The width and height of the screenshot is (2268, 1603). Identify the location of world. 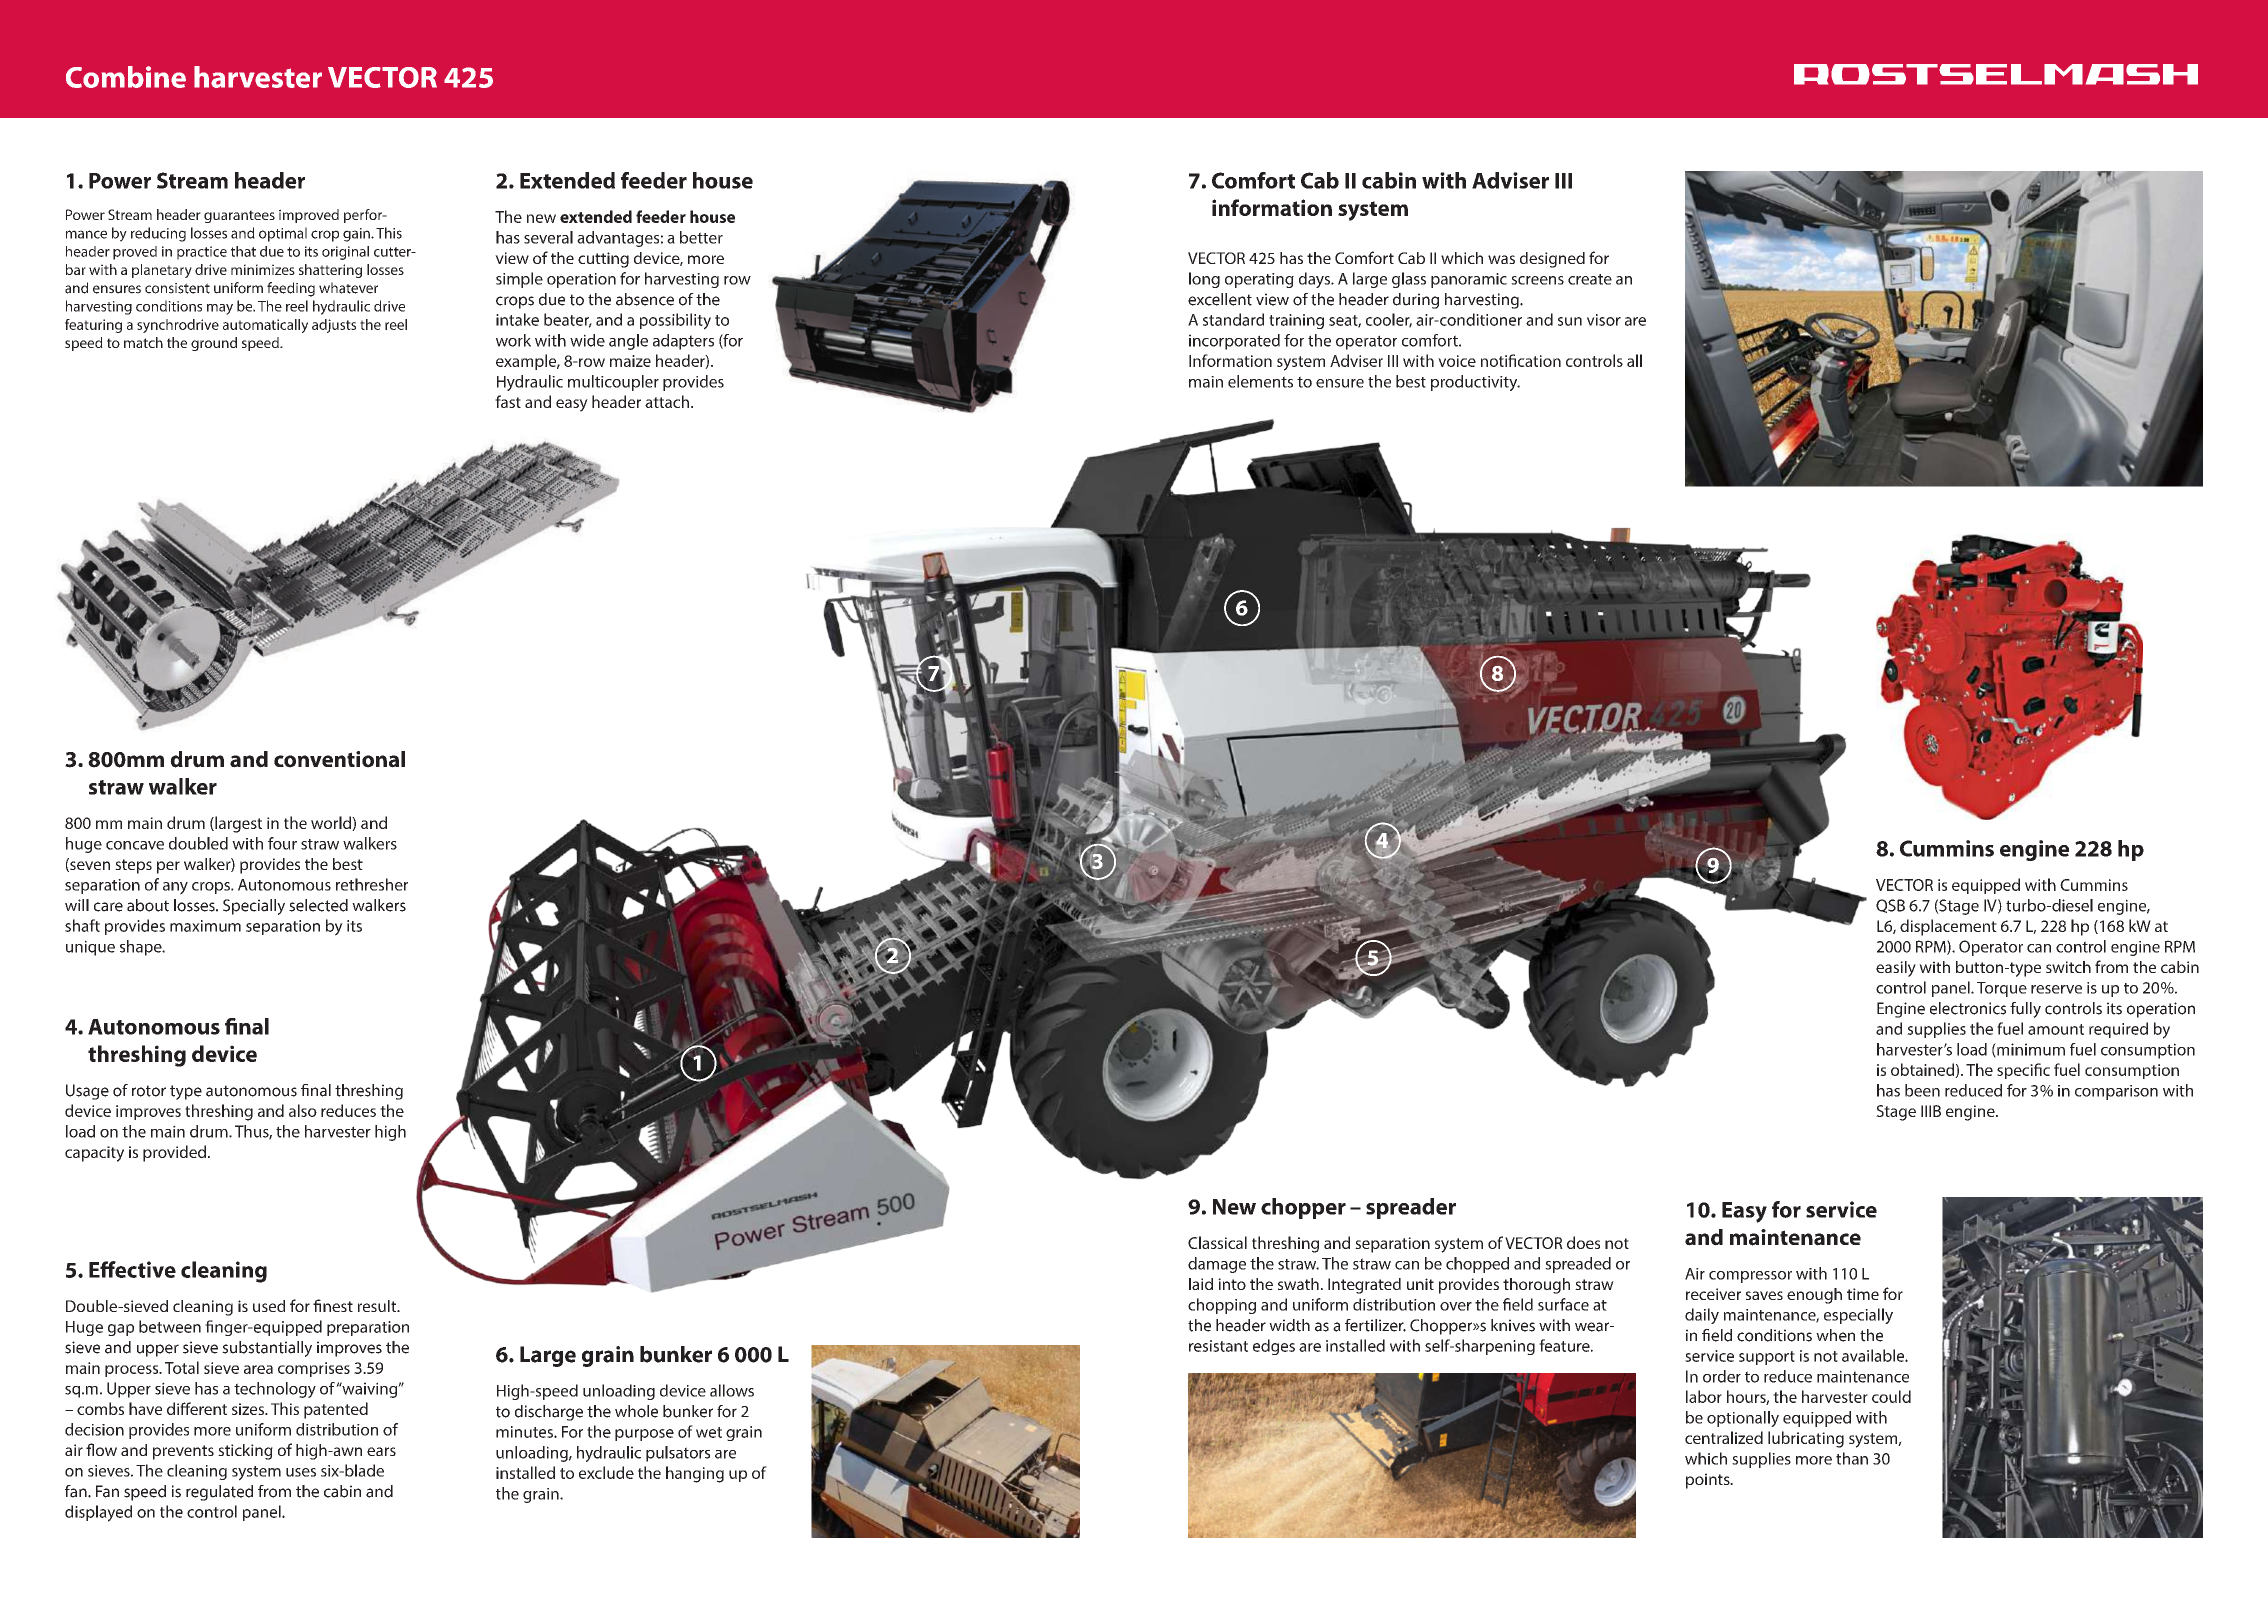
(332, 823).
